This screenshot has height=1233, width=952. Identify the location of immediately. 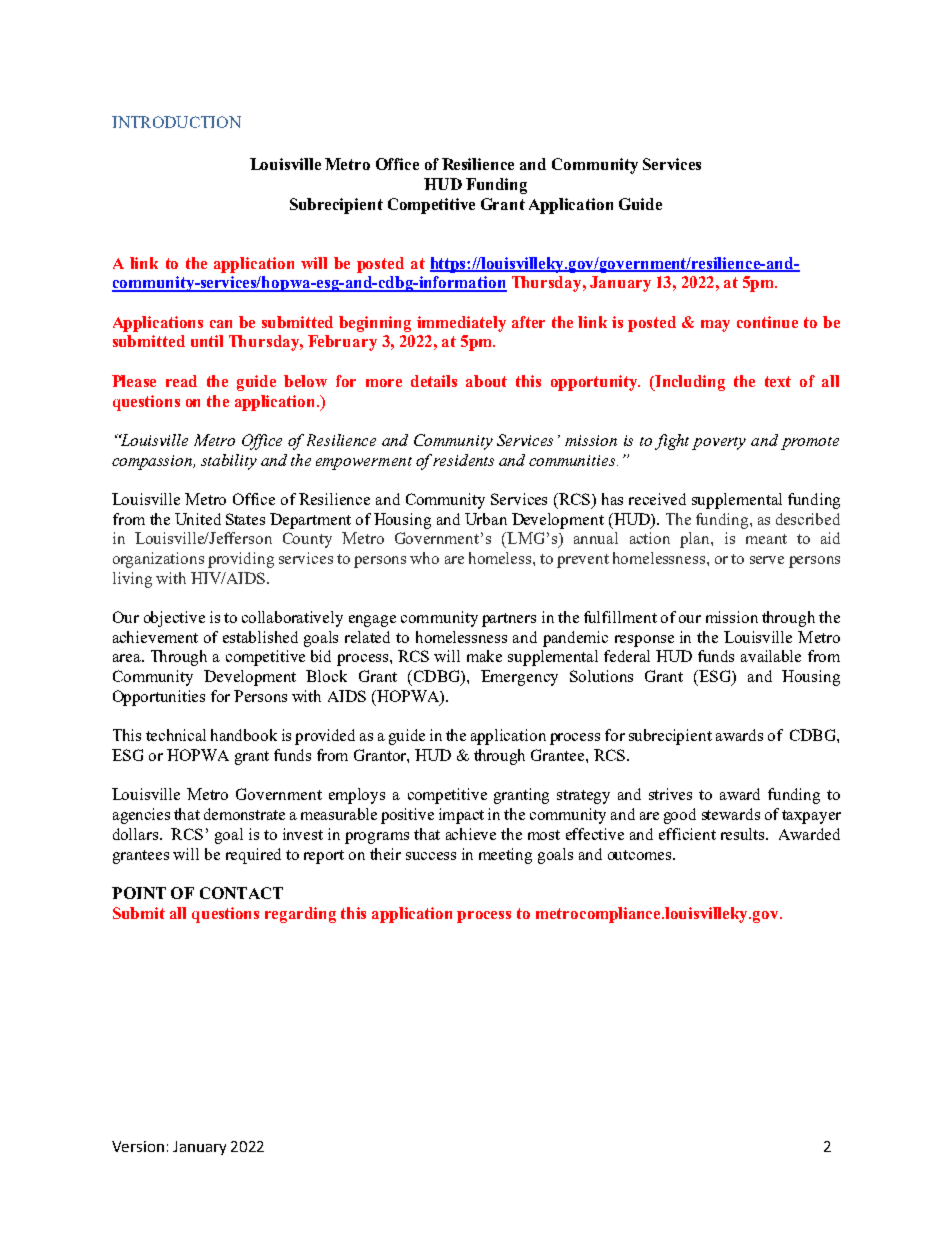
(461, 324).
